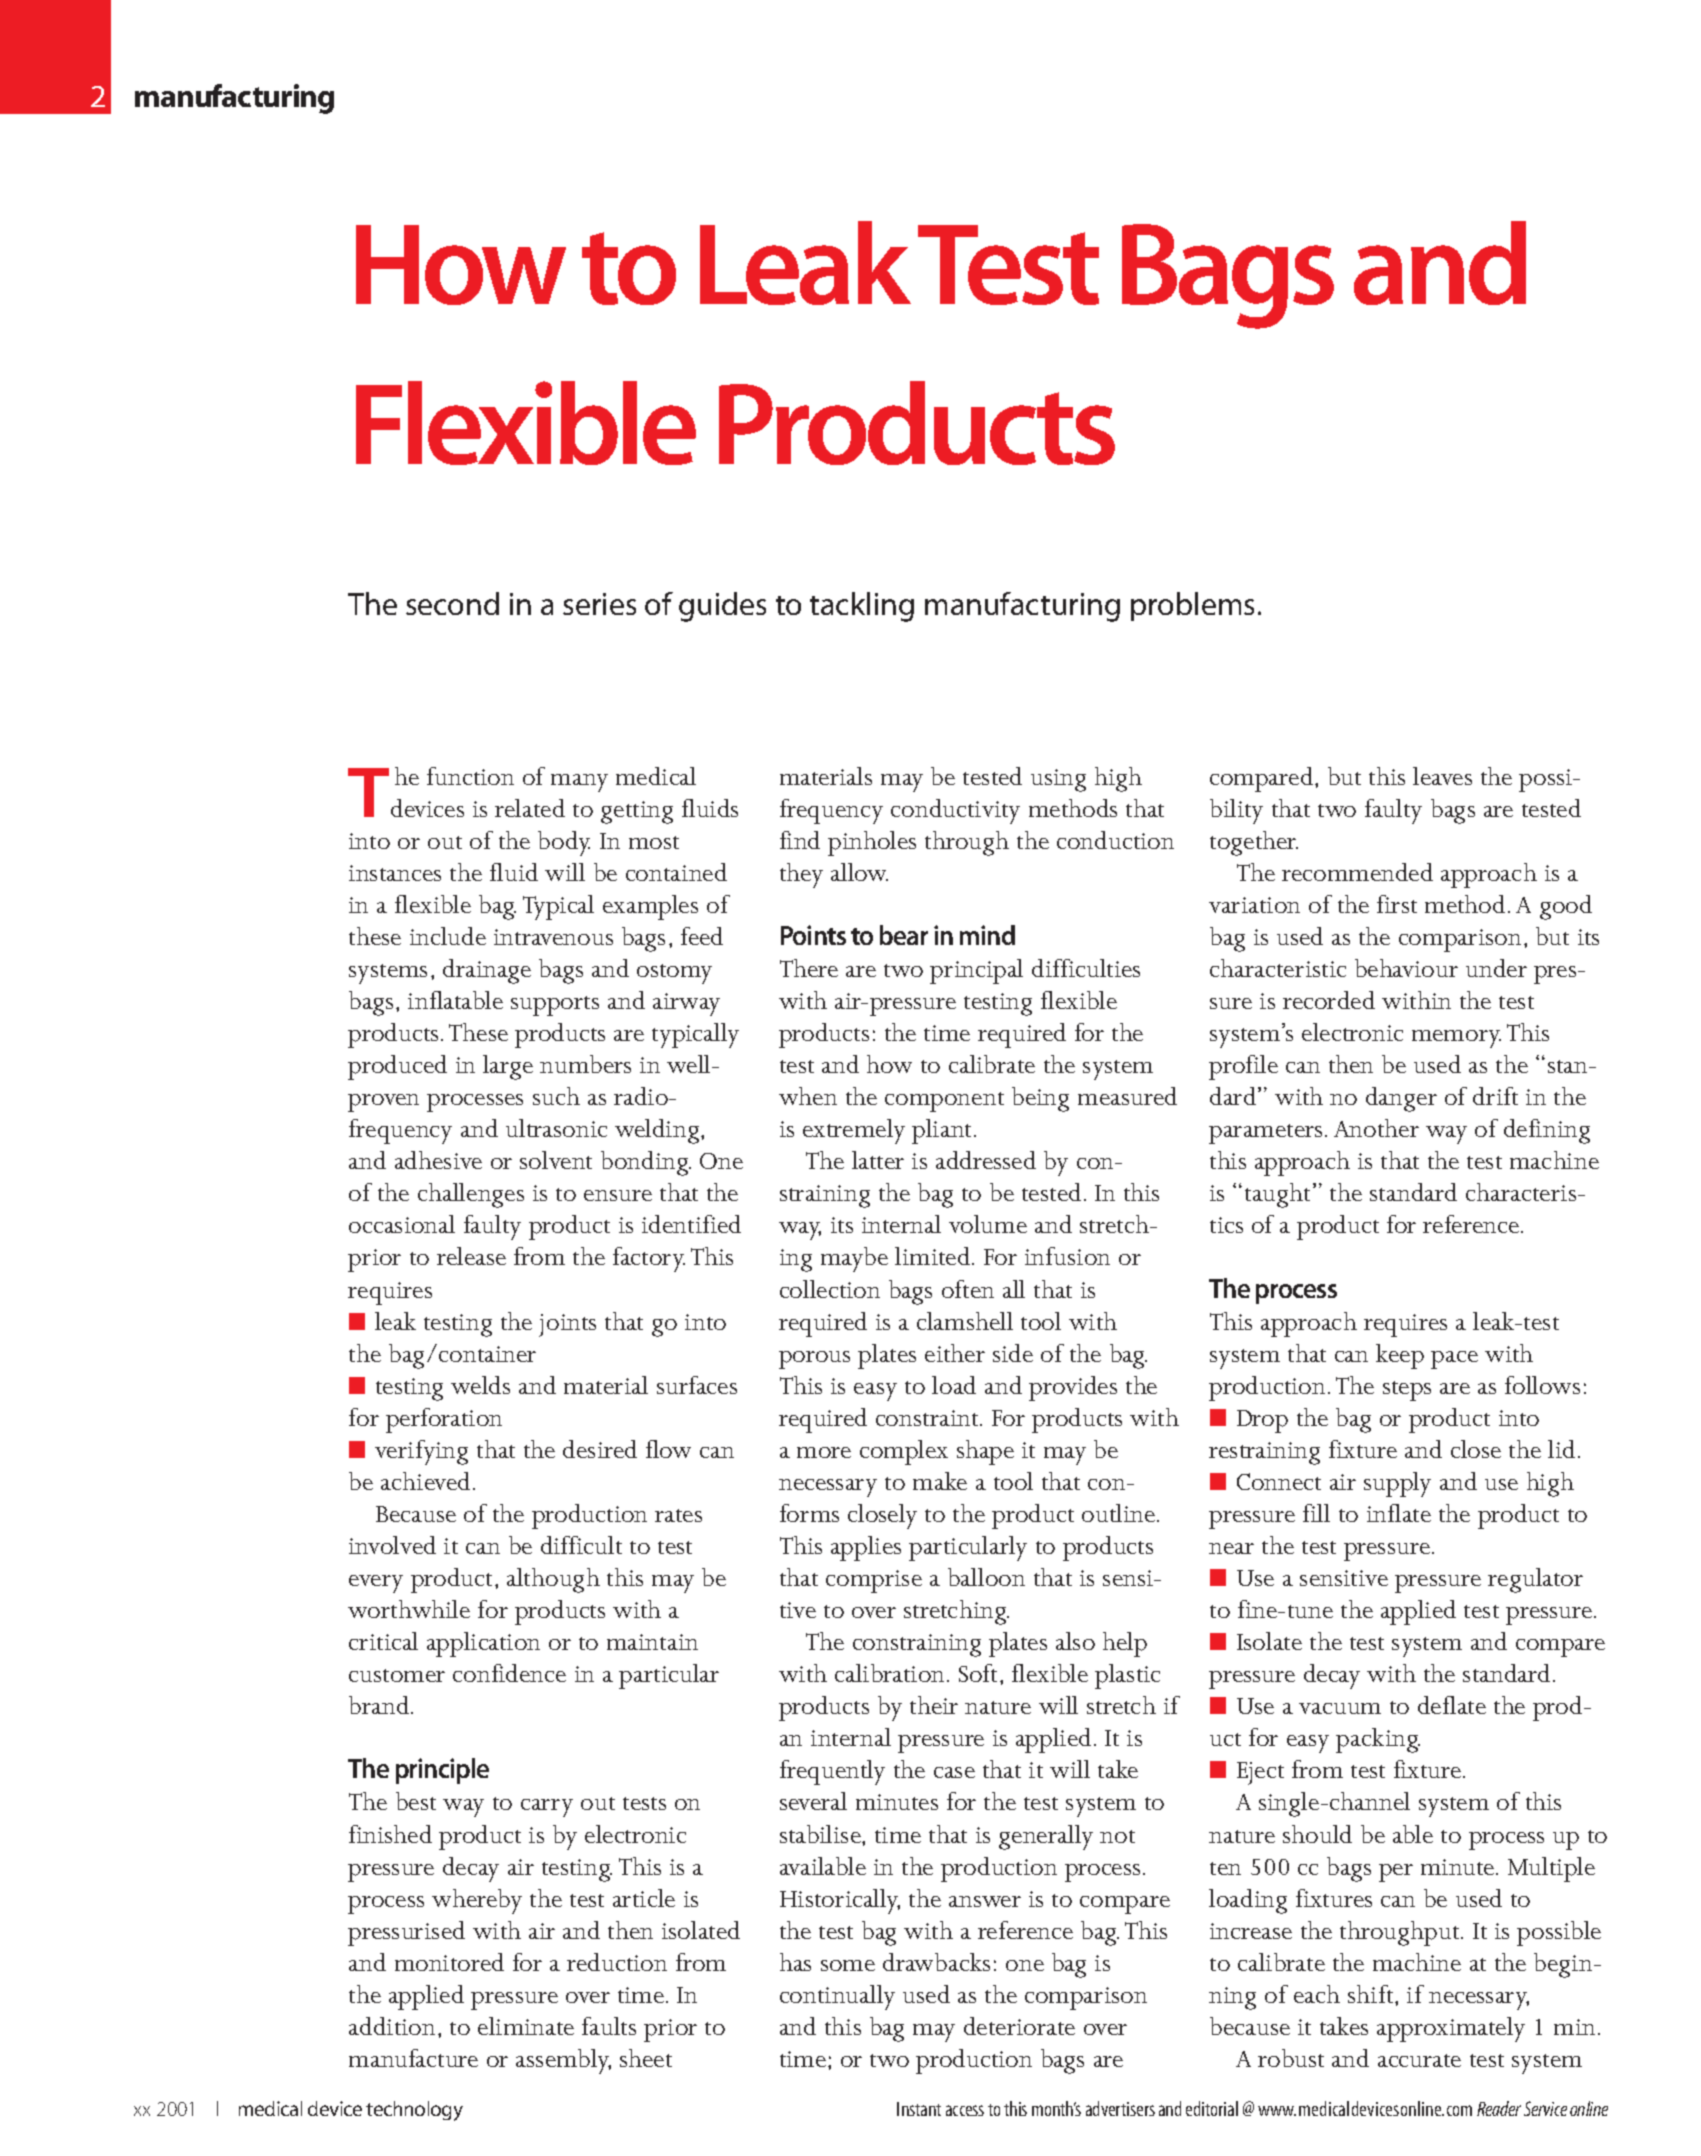  What do you see at coordinates (452, 603) in the screenshot?
I see `second` at bounding box center [452, 603].
